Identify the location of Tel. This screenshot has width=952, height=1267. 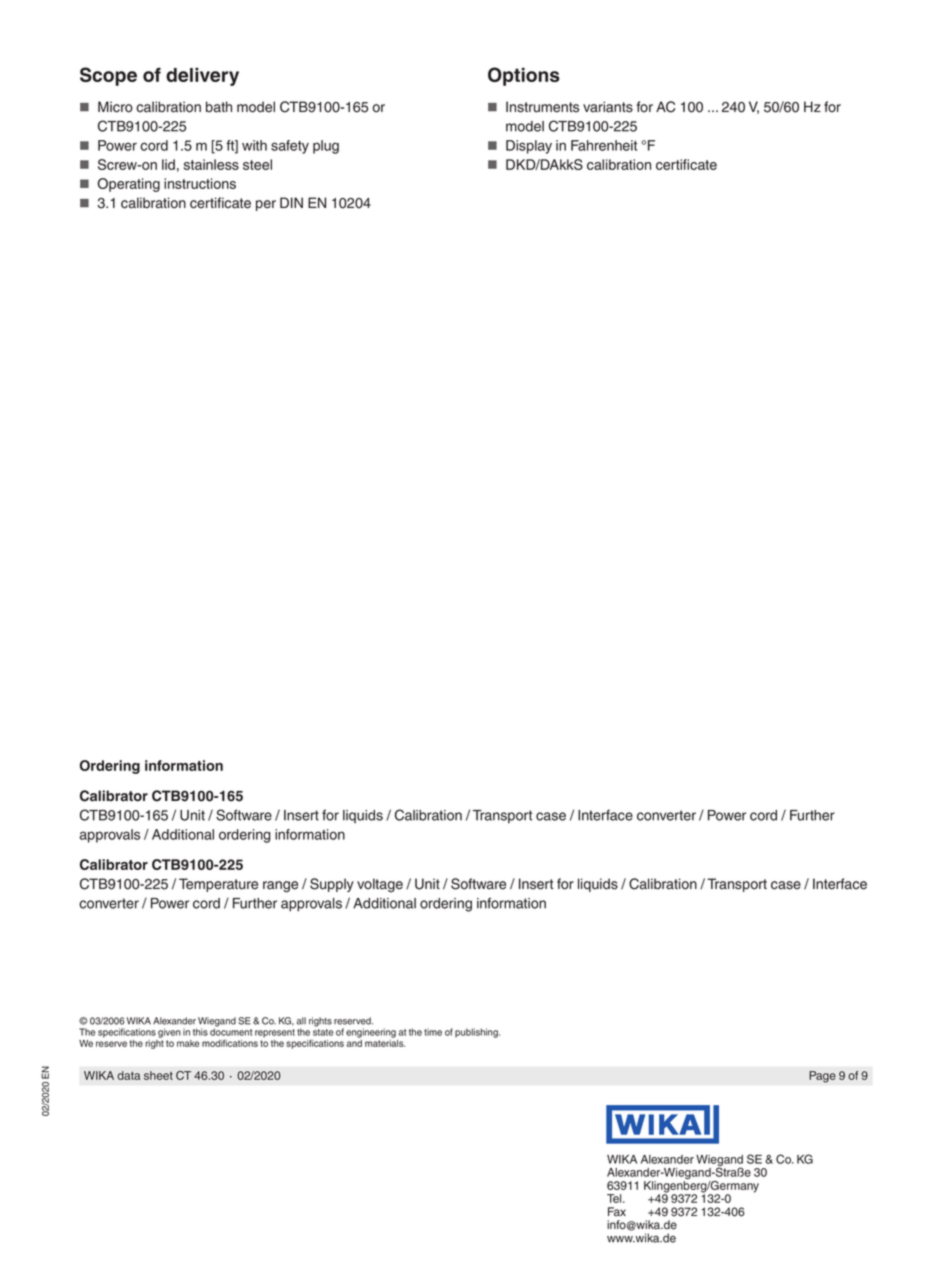
(615, 1198).
